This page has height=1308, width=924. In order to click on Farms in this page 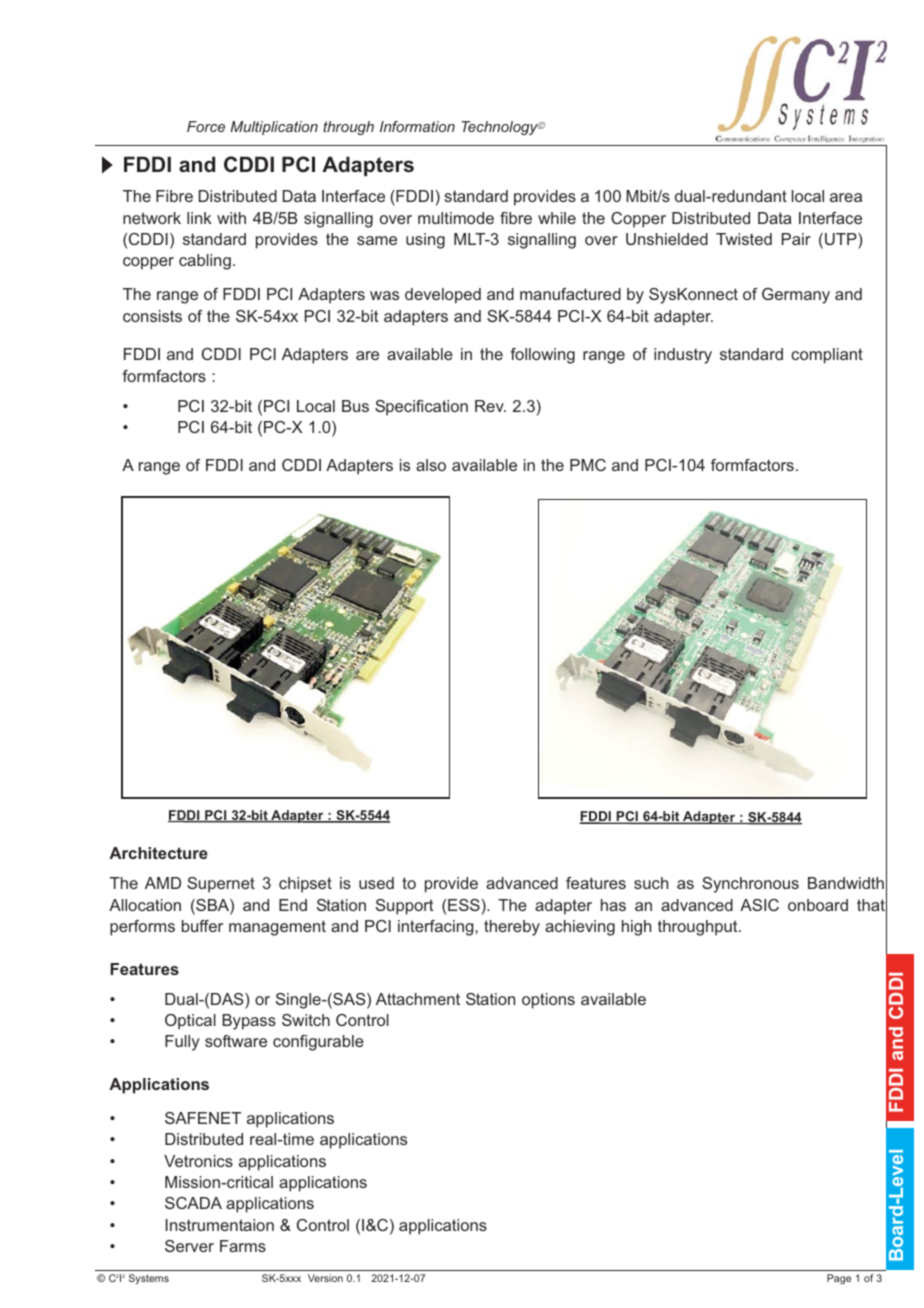, I will do `click(243, 1246)`.
